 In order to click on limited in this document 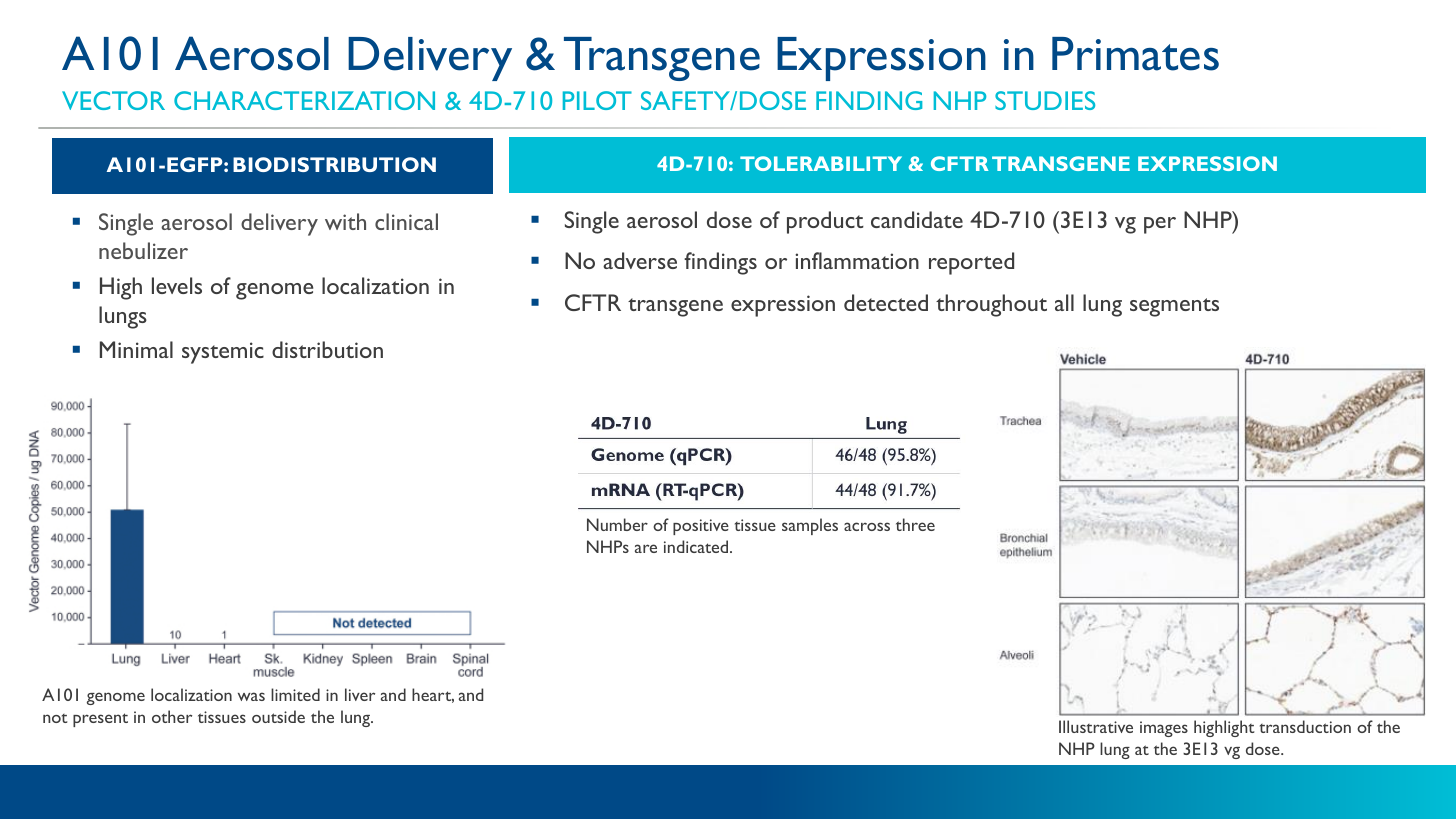, I will do `click(295, 694)`.
